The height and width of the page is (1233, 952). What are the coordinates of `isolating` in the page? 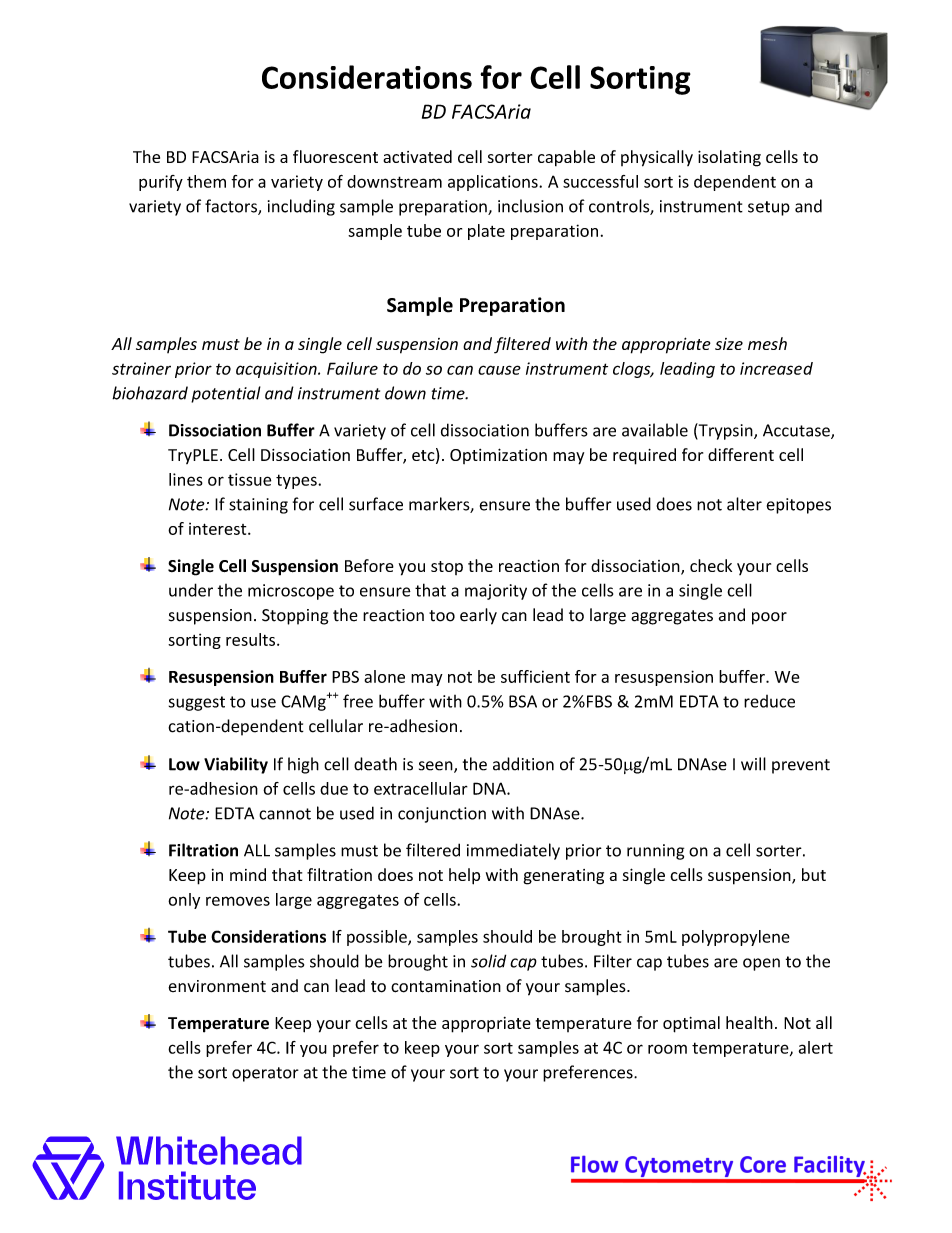 It's located at (729, 158).
